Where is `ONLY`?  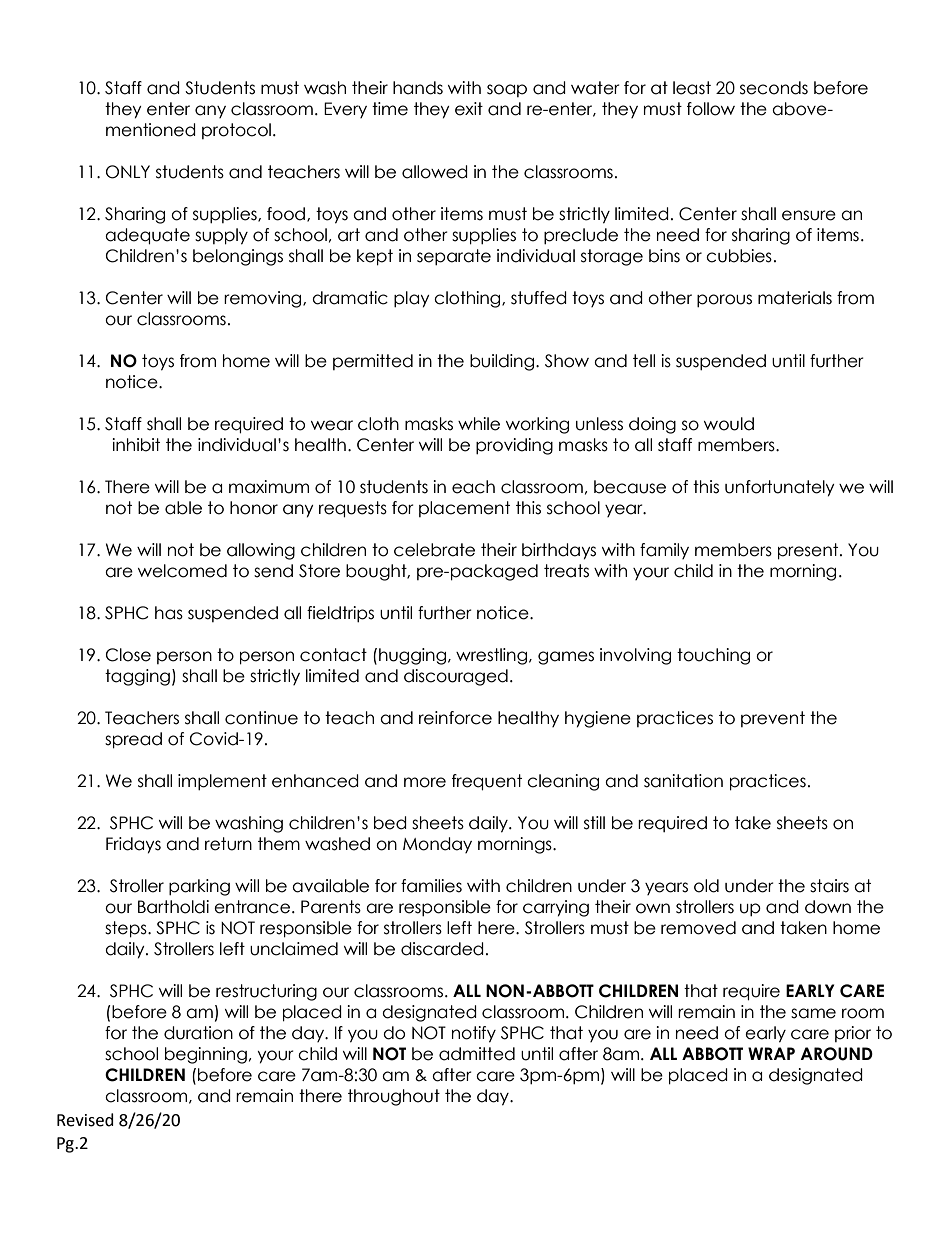
ONLY is located at coordinates (128, 172).
